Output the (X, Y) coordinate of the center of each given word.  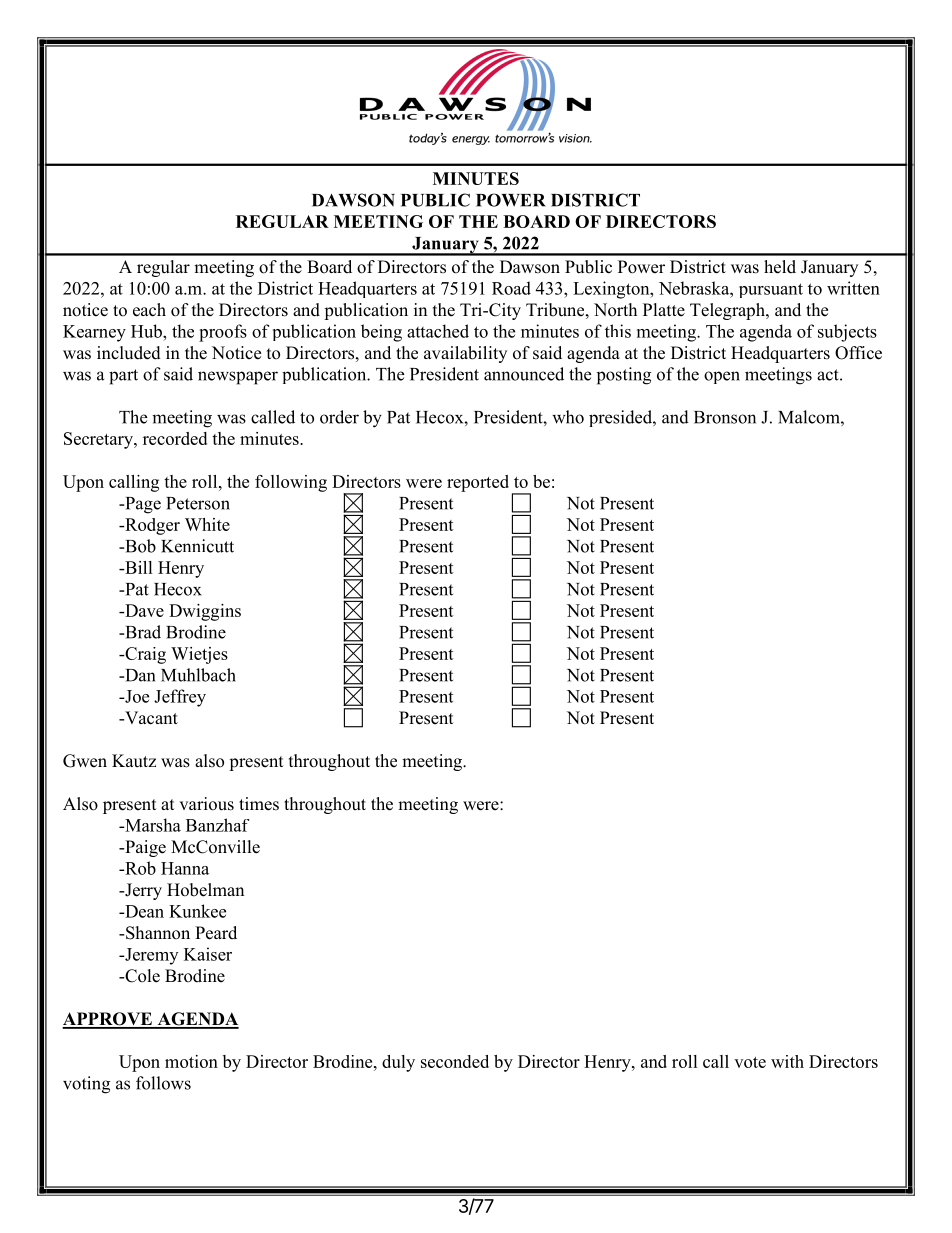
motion (191, 1061)
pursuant (771, 290)
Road (511, 288)
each (149, 310)
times (259, 804)
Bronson (725, 417)
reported (478, 483)
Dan (139, 675)
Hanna (185, 868)
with (787, 1061)
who (568, 417)
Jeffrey (180, 698)
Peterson (198, 503)
